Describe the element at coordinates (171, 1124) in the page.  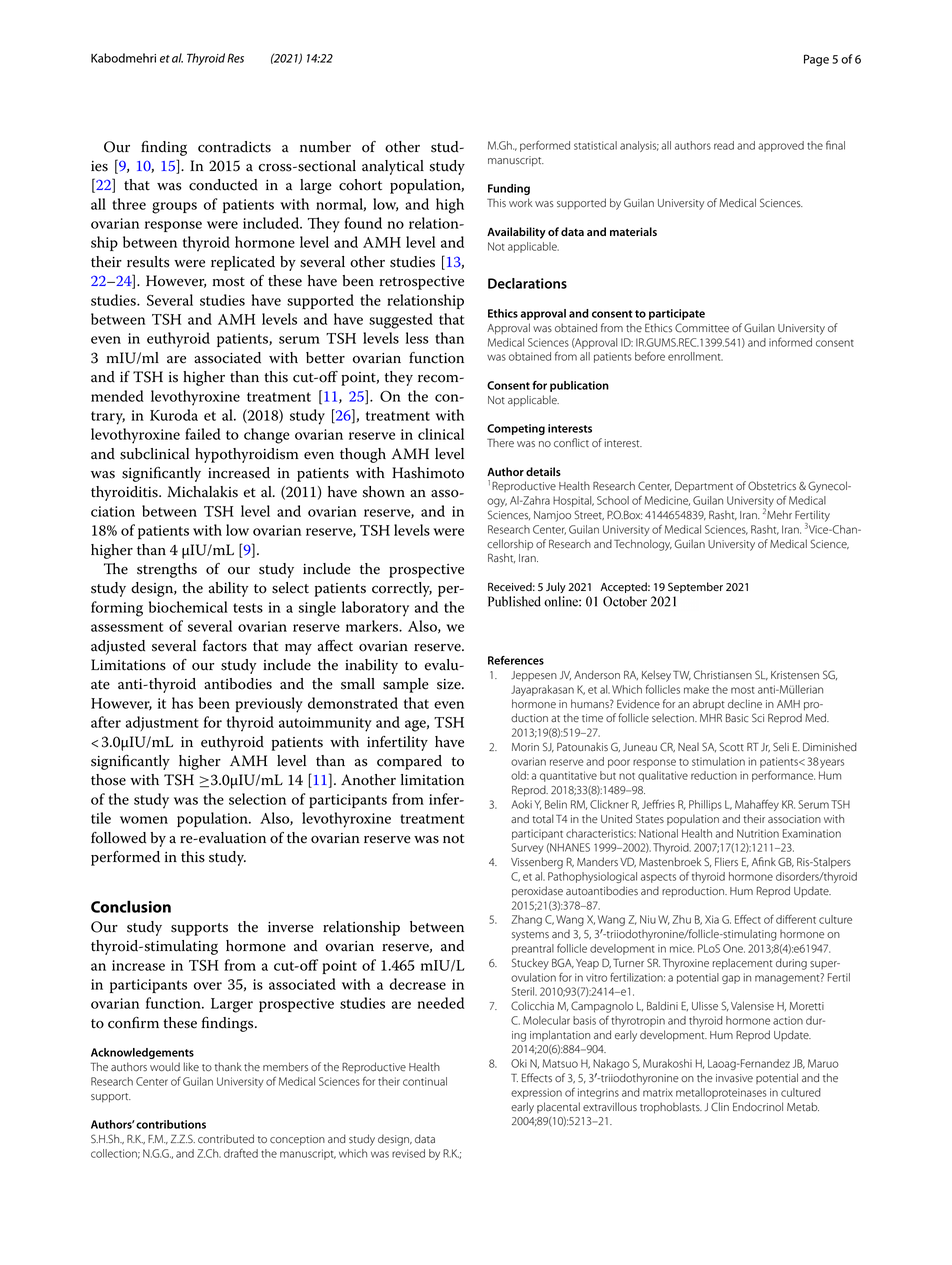
I see `contributions` at that location.
